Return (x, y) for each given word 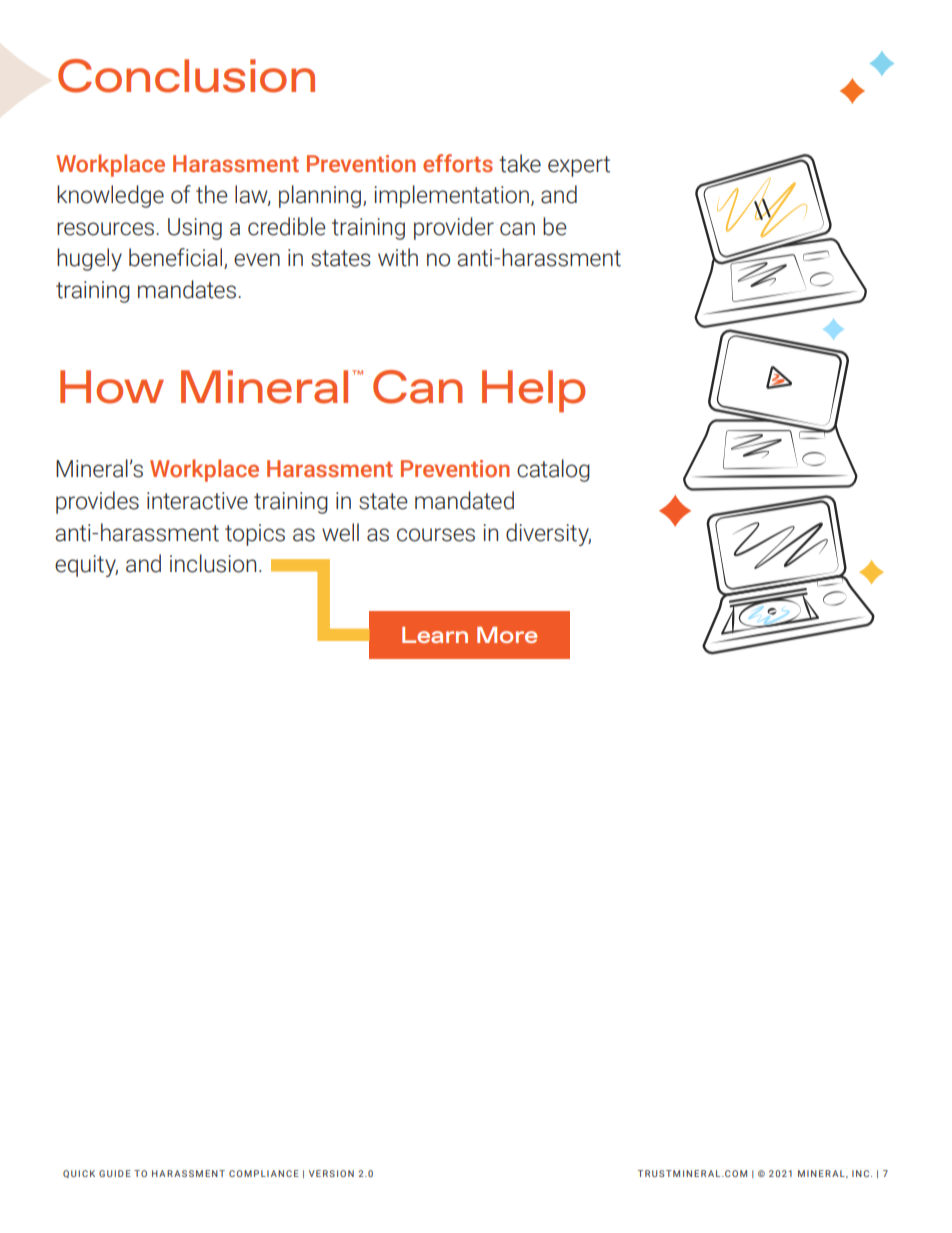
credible (287, 226)
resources (107, 229)
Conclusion (186, 76)
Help (534, 391)
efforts (458, 163)
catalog (553, 470)
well (340, 532)
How (112, 387)
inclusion (213, 563)
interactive (197, 501)
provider (454, 228)
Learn (435, 635)
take (520, 163)
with (398, 257)
